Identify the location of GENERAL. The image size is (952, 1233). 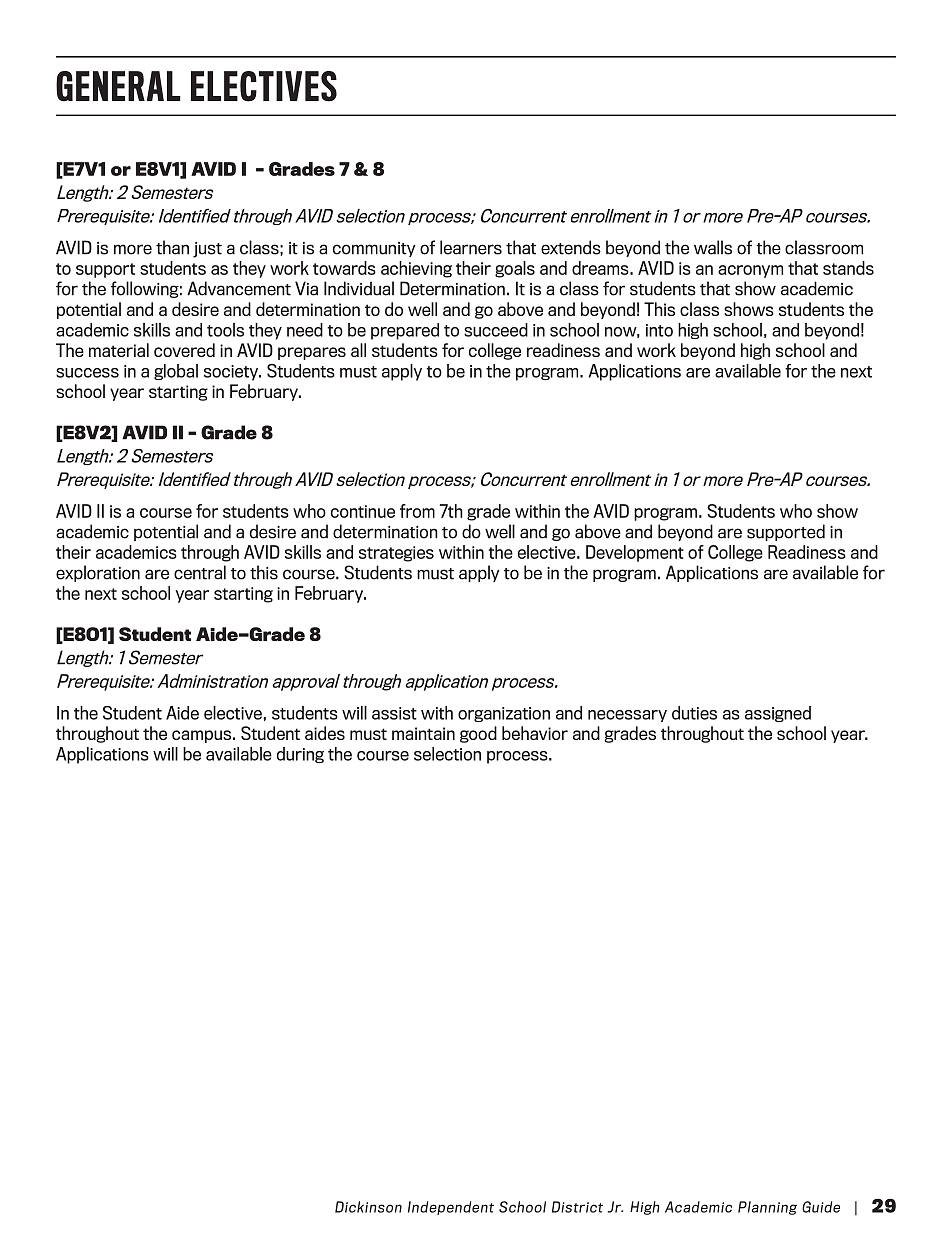
(118, 86).
